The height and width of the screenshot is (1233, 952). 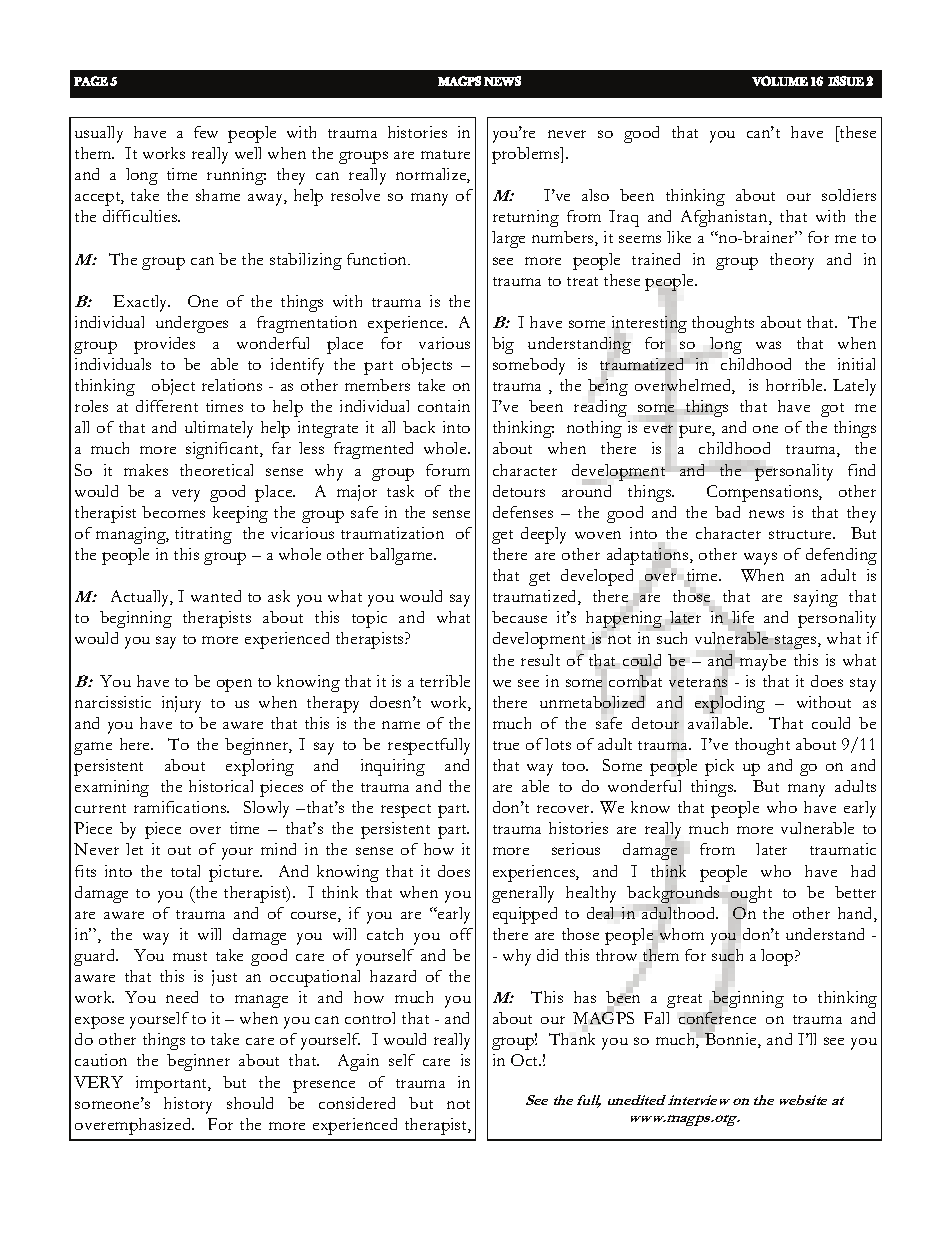 I want to click on mature, so click(x=445, y=154).
